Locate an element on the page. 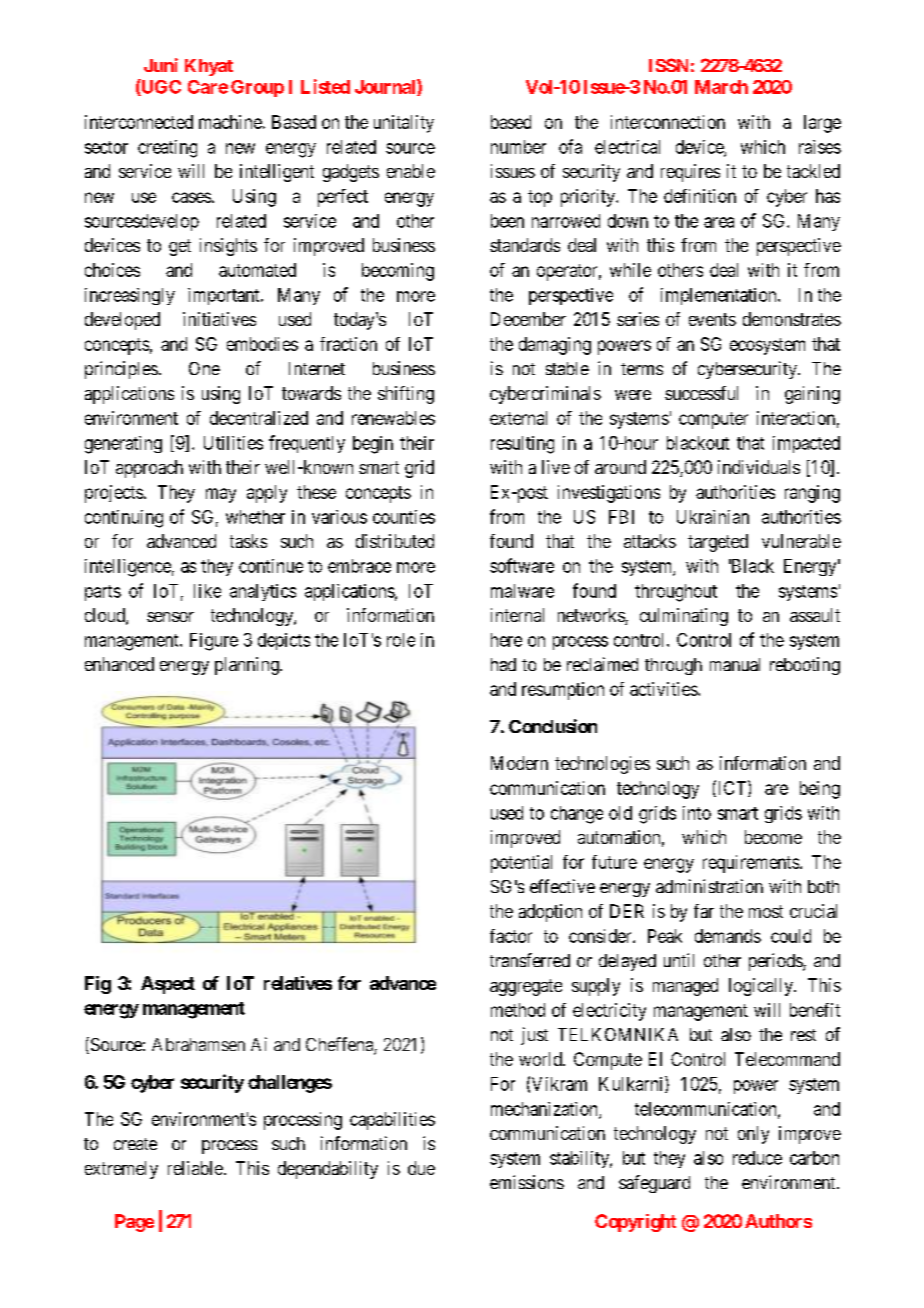  machine is located at coordinates (230, 122).
